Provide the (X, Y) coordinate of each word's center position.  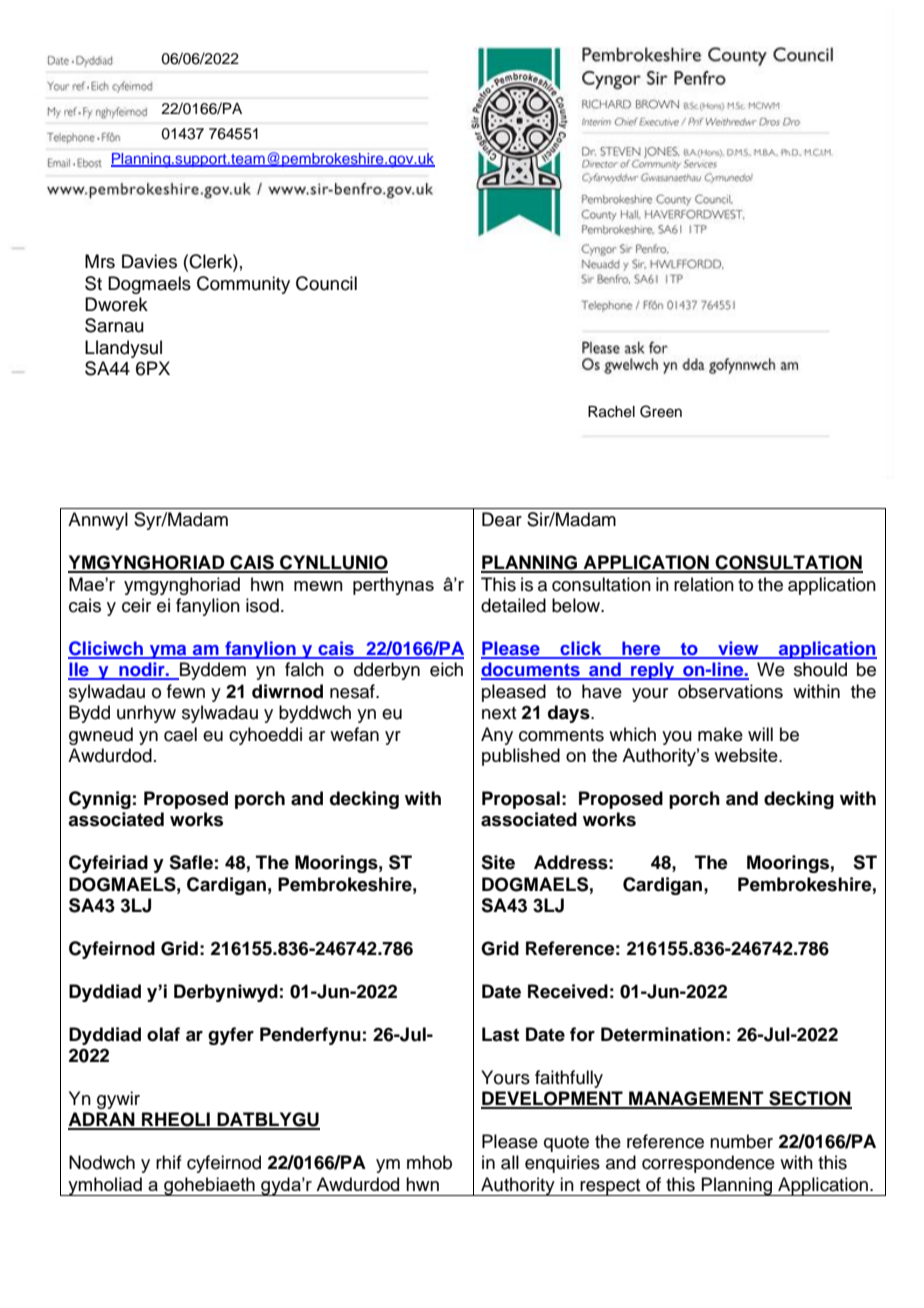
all (510, 1162)
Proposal (521, 800)
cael (180, 734)
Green (661, 411)
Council (326, 283)
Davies (149, 261)
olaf (163, 1034)
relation (704, 584)
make (720, 734)
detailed (513, 605)
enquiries (562, 1164)
